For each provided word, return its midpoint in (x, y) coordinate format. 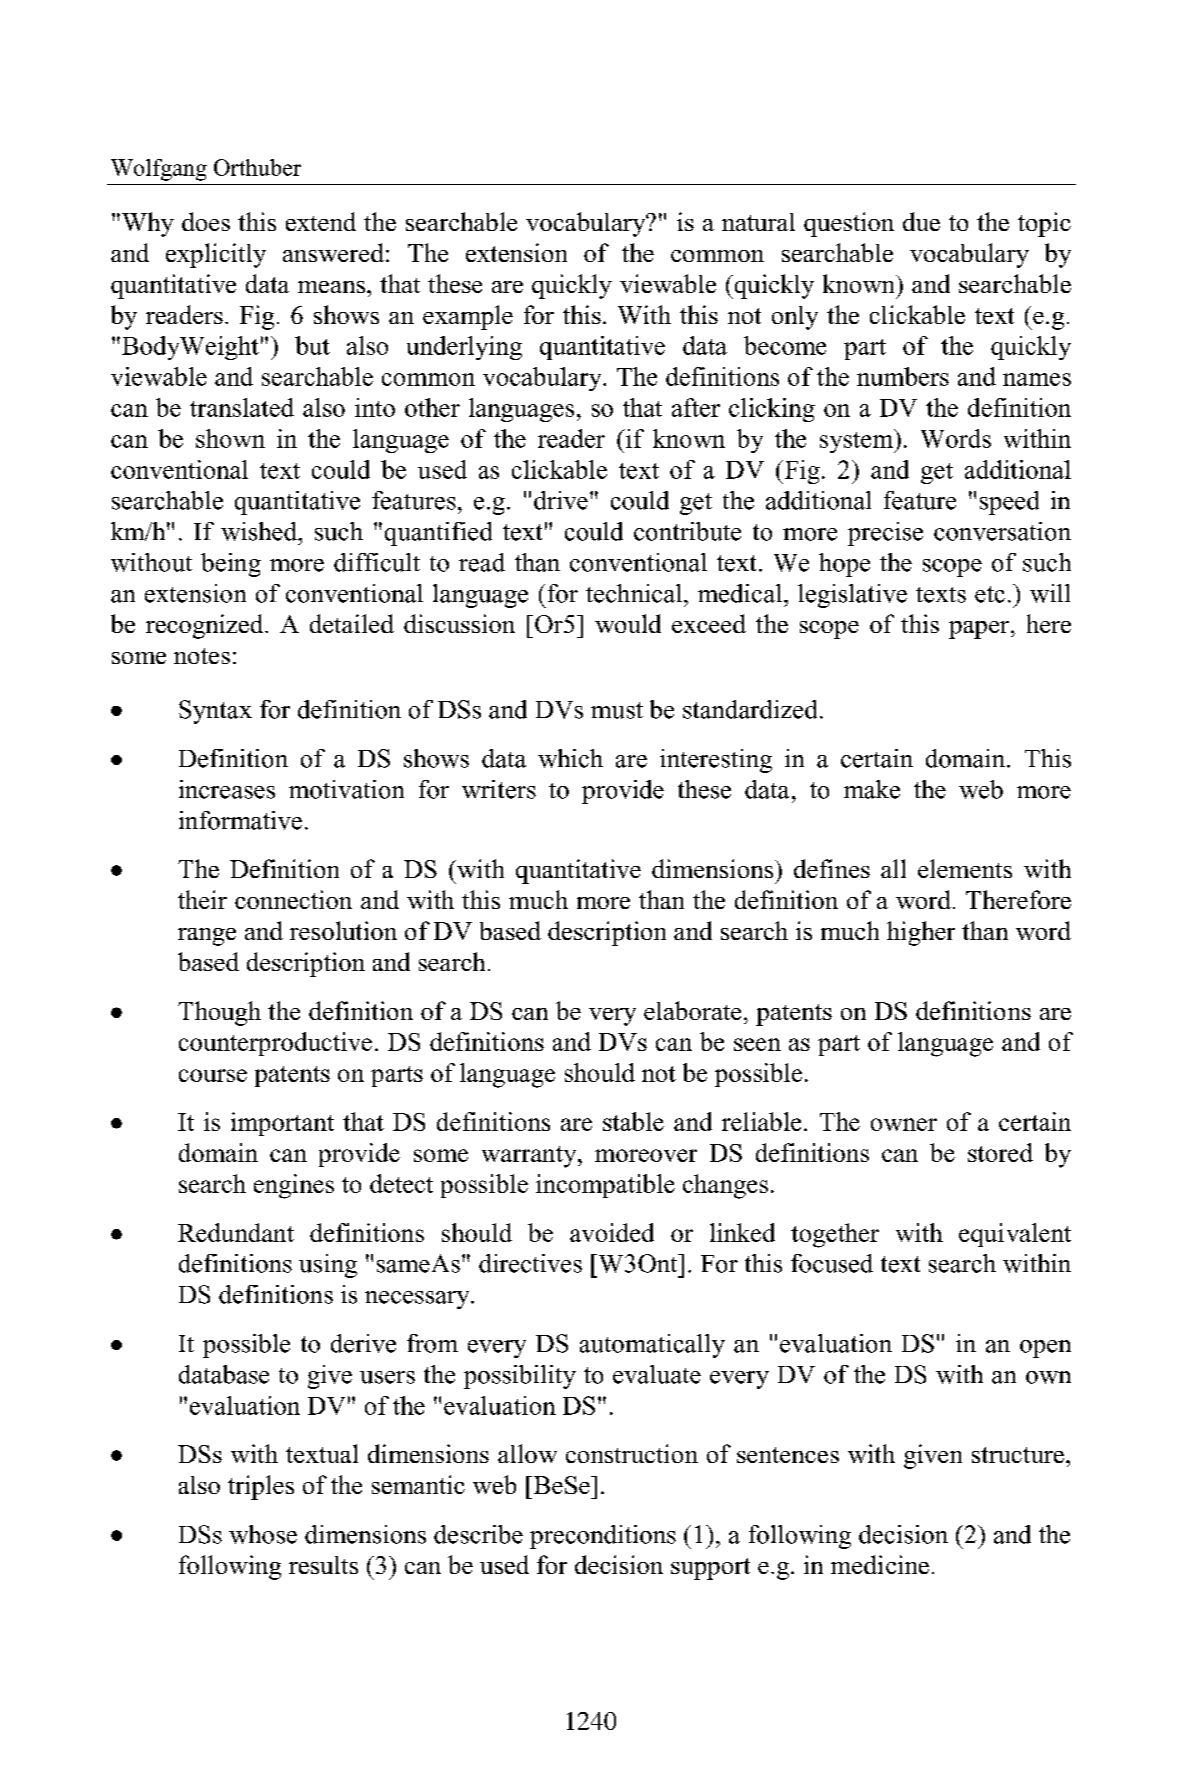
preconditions (603, 1537)
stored (1000, 1152)
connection (293, 899)
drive (561, 500)
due (921, 221)
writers (499, 789)
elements (965, 868)
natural (758, 222)
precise (885, 534)
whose (263, 1534)
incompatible (605, 1186)
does (206, 221)
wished (260, 531)
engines (294, 1186)
